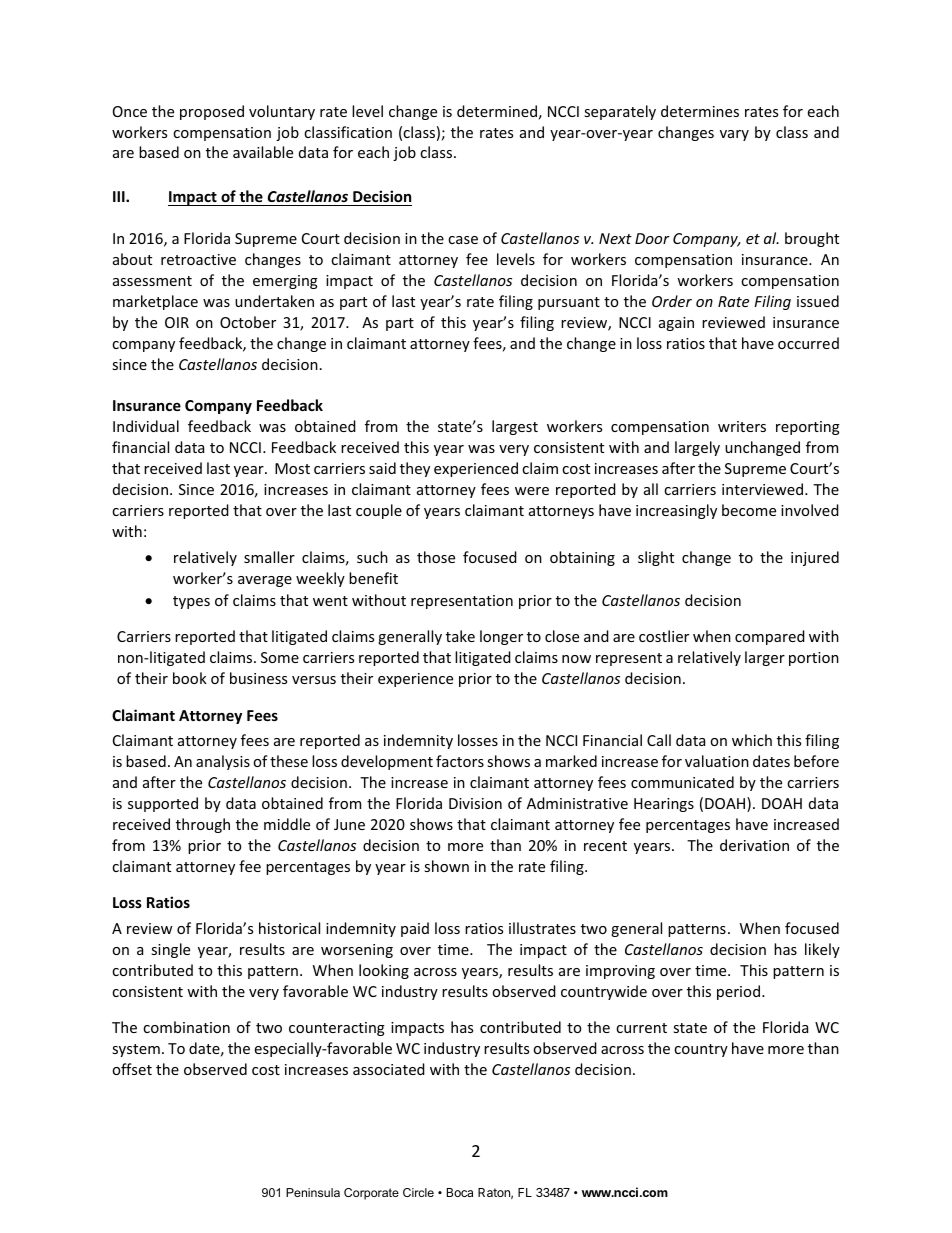 The width and height of the screenshot is (952, 1233). What do you see at coordinates (738, 992) in the screenshot?
I see `period` at bounding box center [738, 992].
